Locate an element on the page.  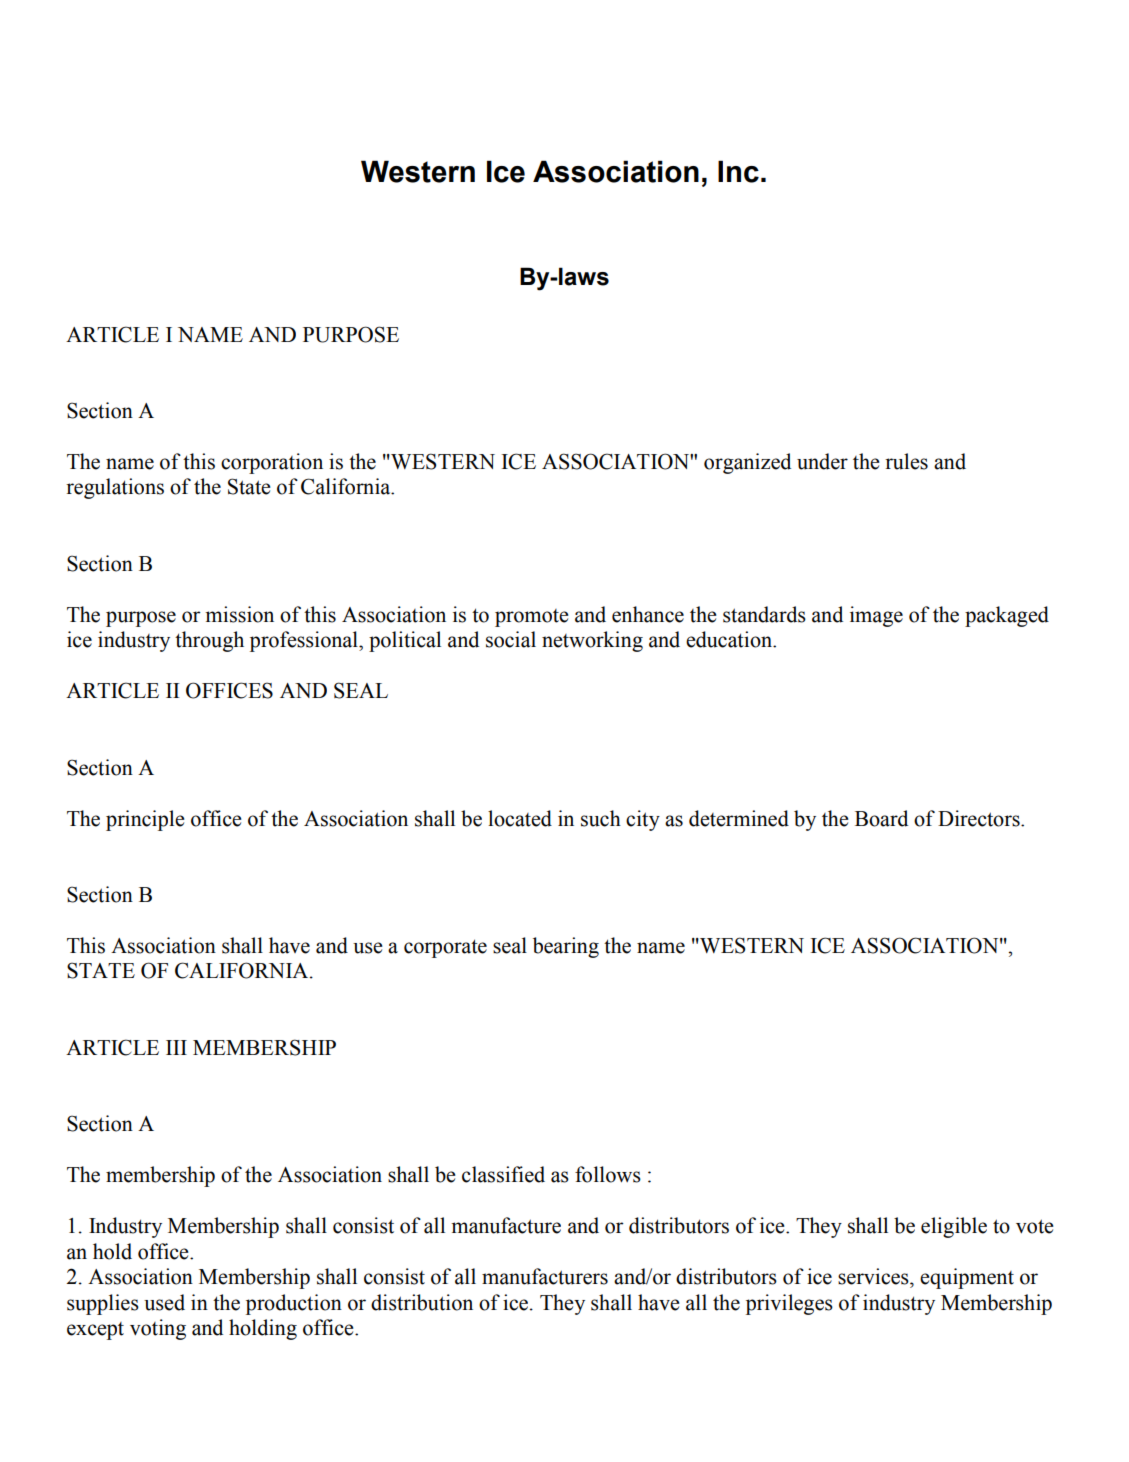
used is located at coordinates (164, 1302).
